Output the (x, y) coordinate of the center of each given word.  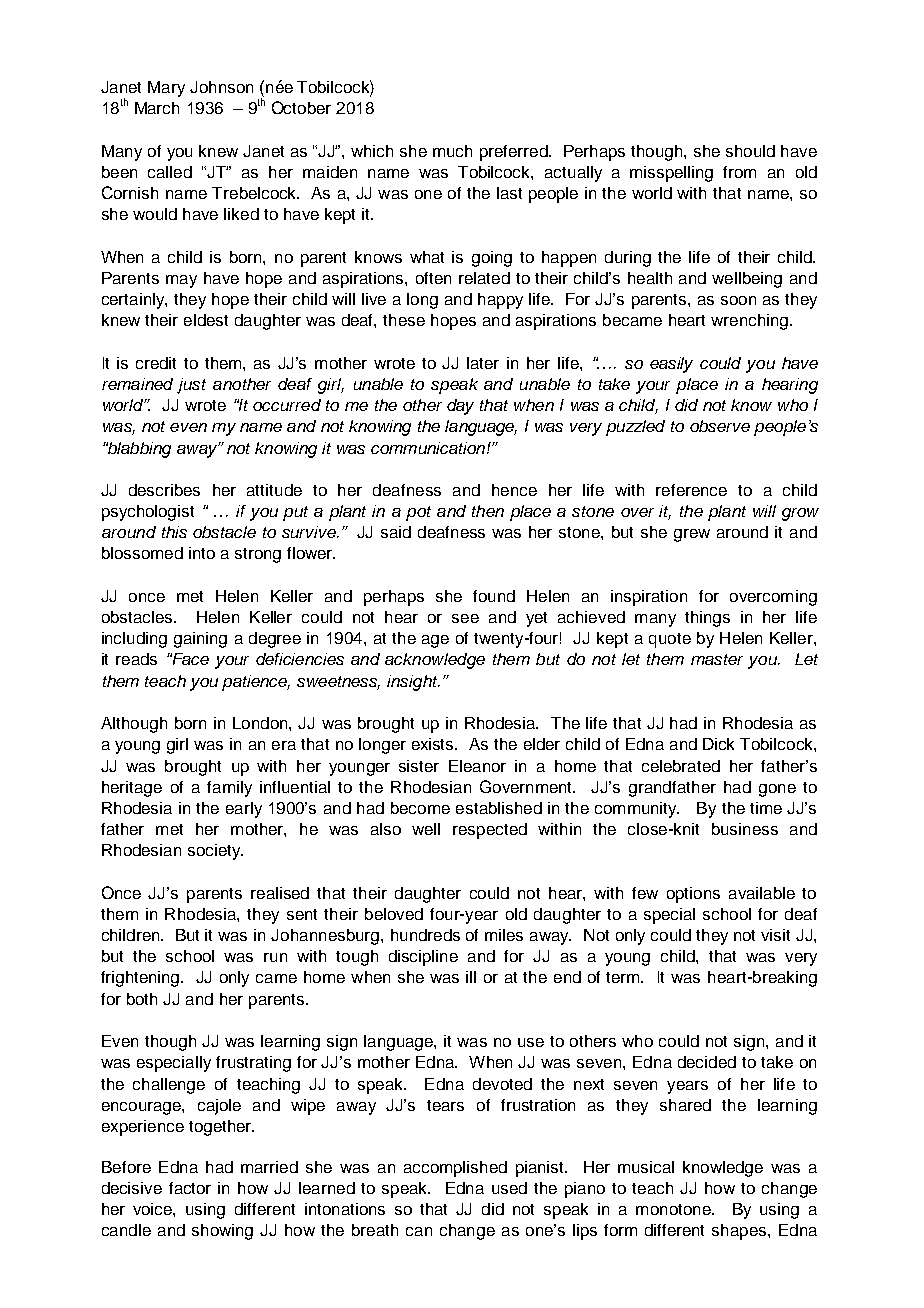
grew (692, 535)
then (488, 511)
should (750, 151)
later (483, 363)
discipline (423, 958)
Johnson (221, 87)
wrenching (751, 322)
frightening (141, 979)
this (174, 532)
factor (190, 1188)
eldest (206, 320)
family (229, 789)
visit (775, 935)
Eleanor (477, 766)
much (452, 151)
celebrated (681, 766)
